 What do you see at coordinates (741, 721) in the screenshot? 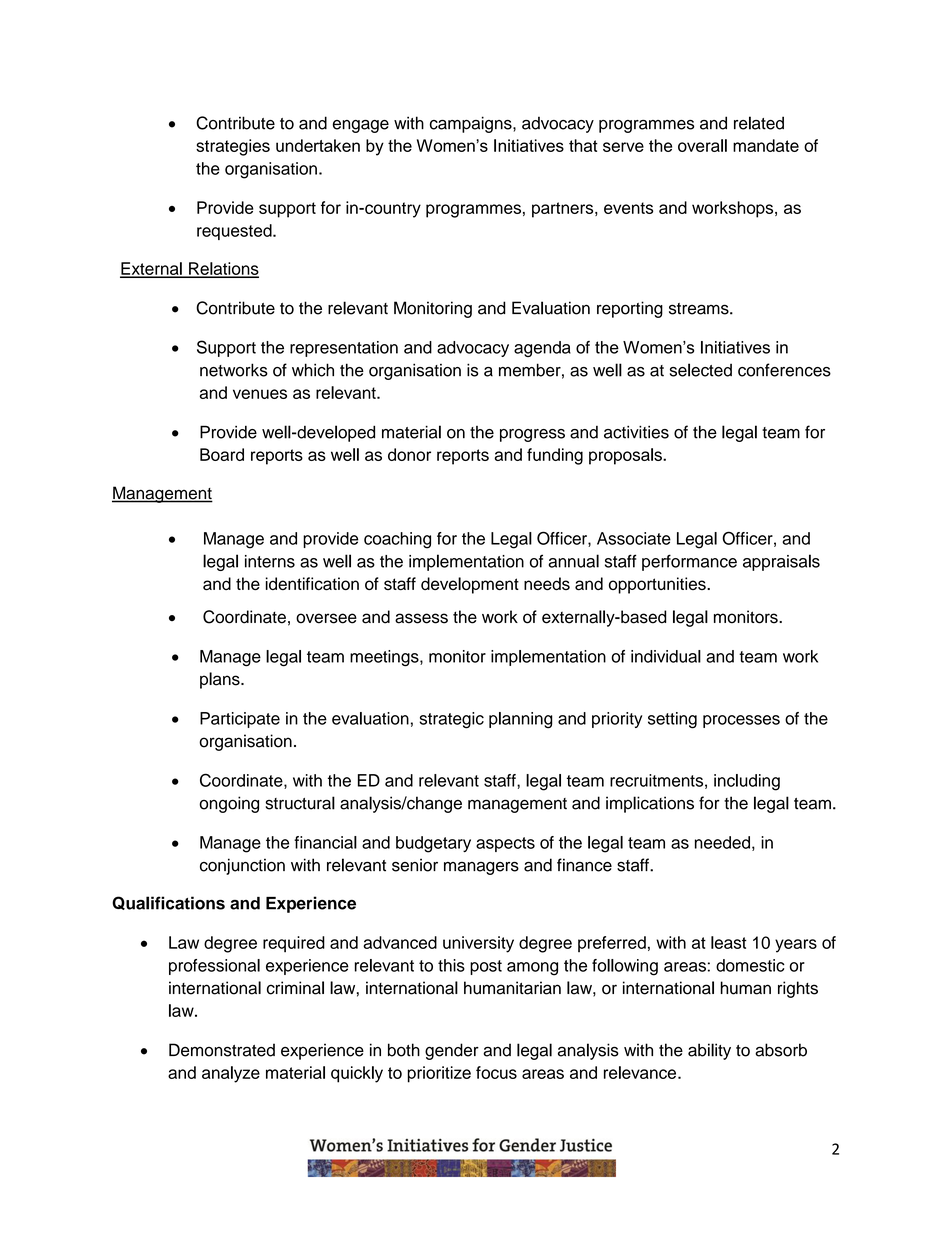
I see `processes` at bounding box center [741, 721].
